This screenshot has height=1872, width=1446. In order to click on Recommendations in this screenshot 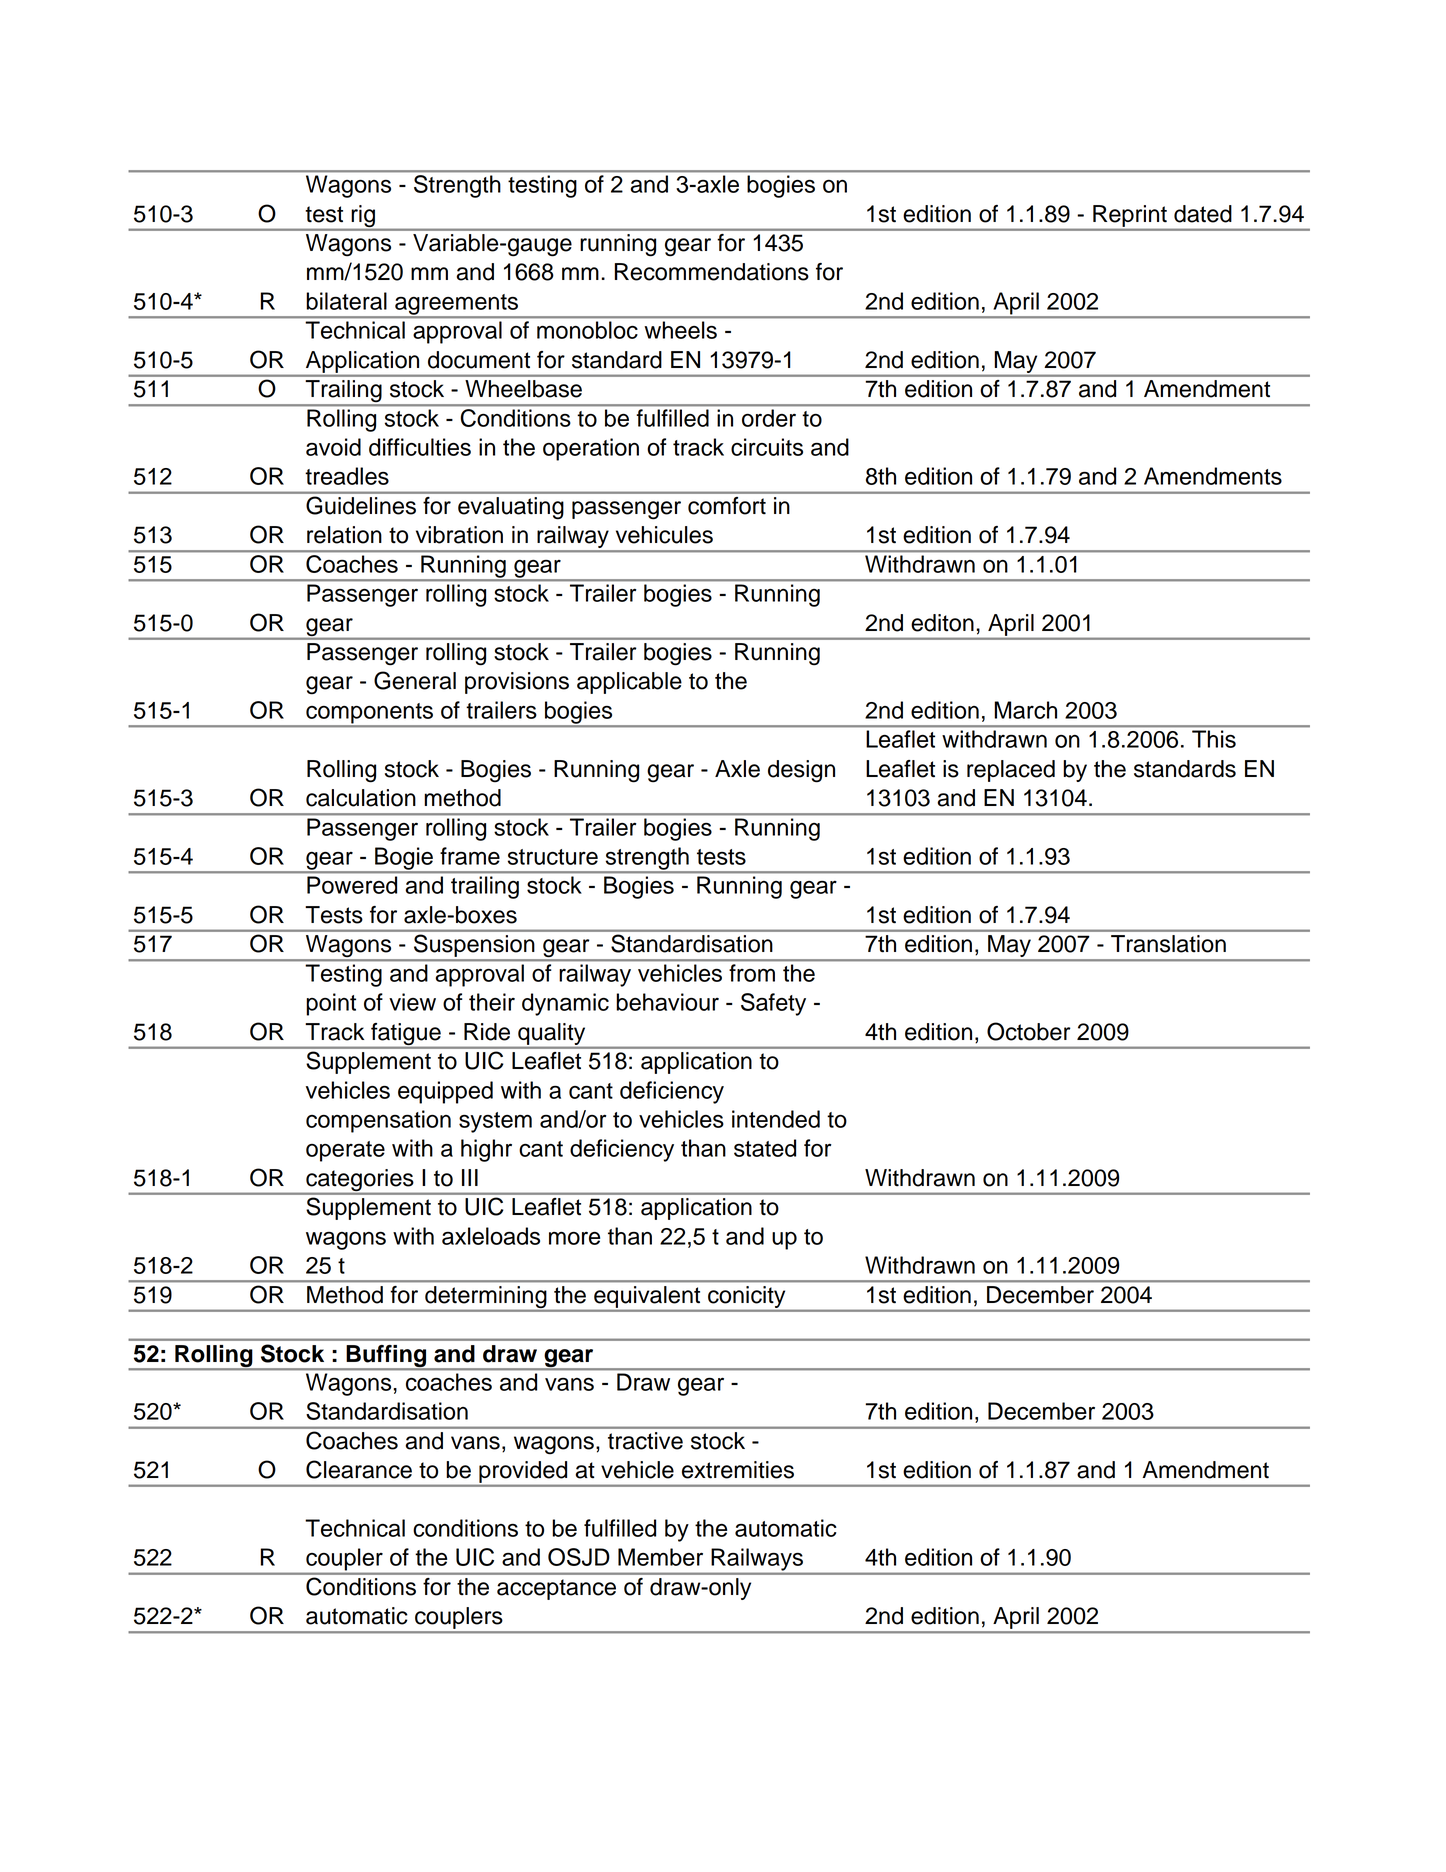, I will do `click(712, 272)`.
